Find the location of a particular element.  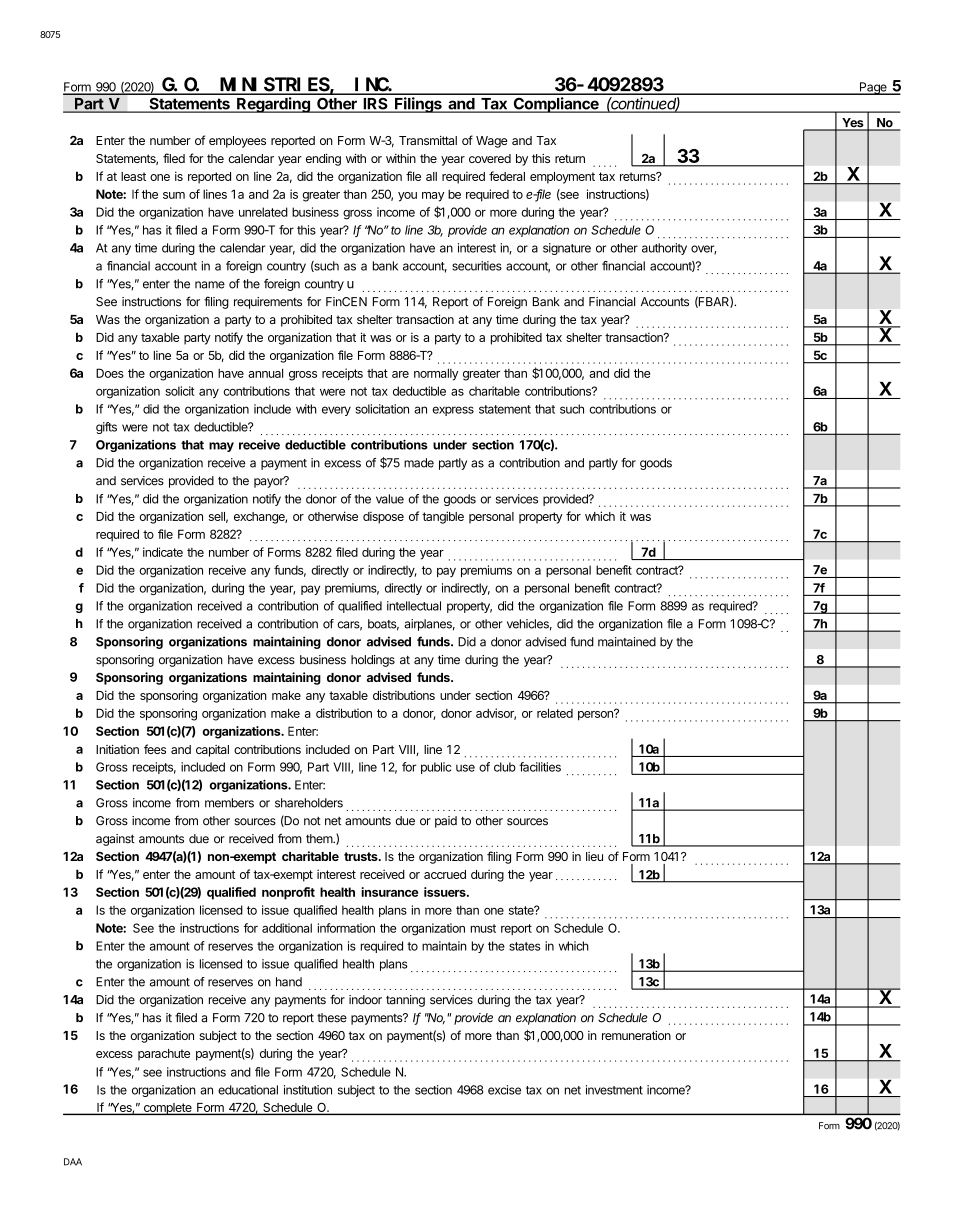

Wage is located at coordinates (492, 142).
